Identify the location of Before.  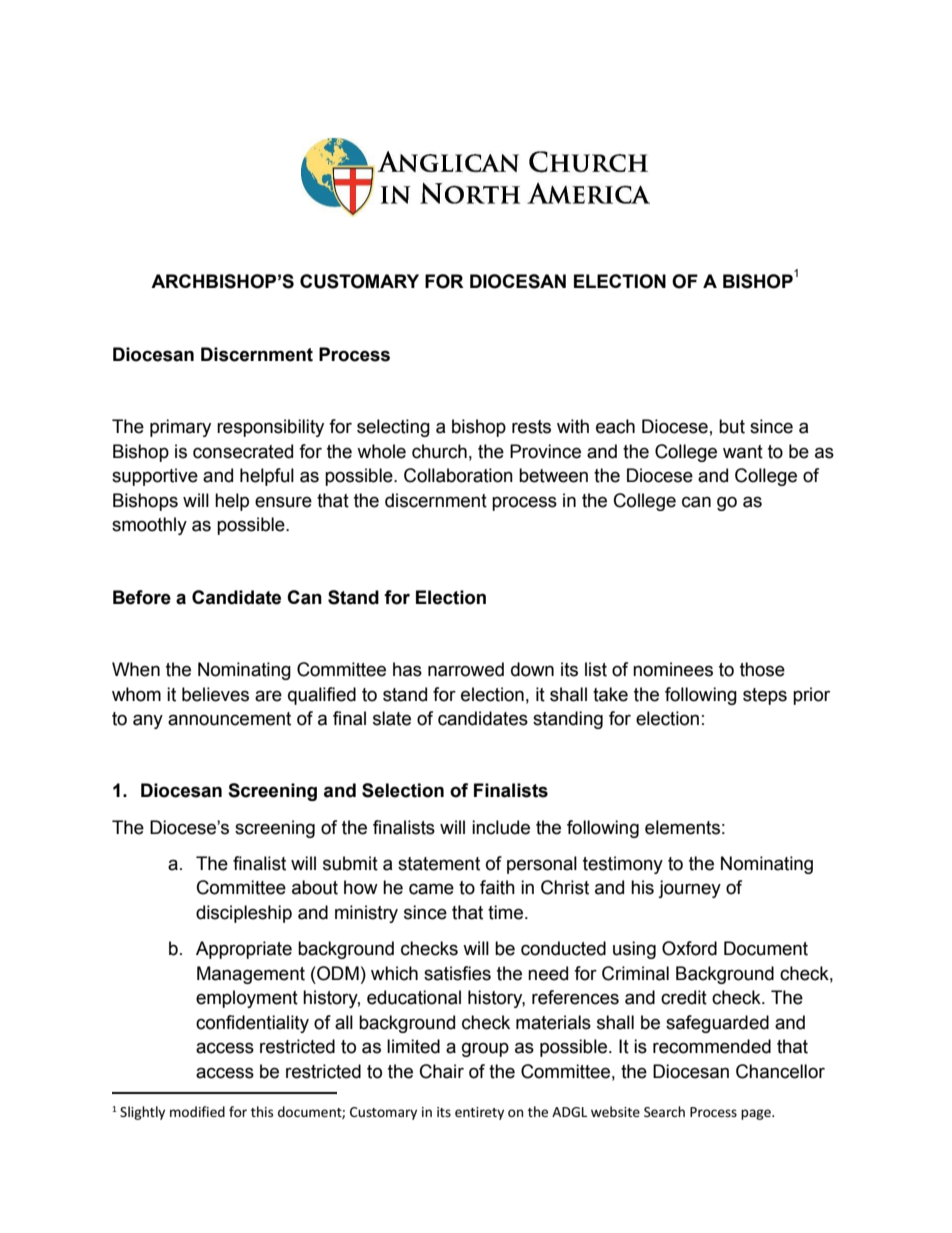
(142, 597).
